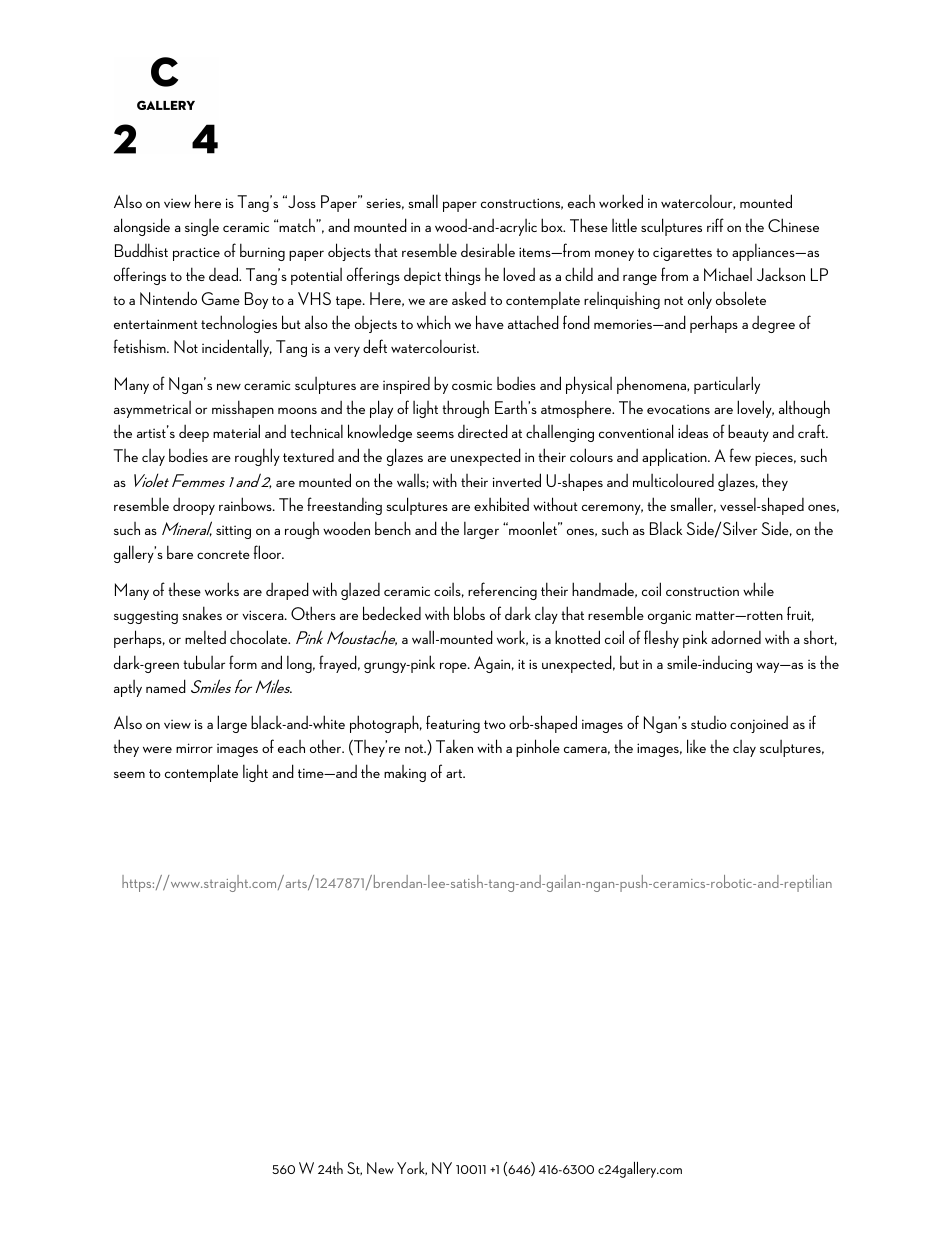 The width and height of the screenshot is (952, 1233). What do you see at coordinates (454, 746) in the screenshot?
I see `Taken` at bounding box center [454, 746].
